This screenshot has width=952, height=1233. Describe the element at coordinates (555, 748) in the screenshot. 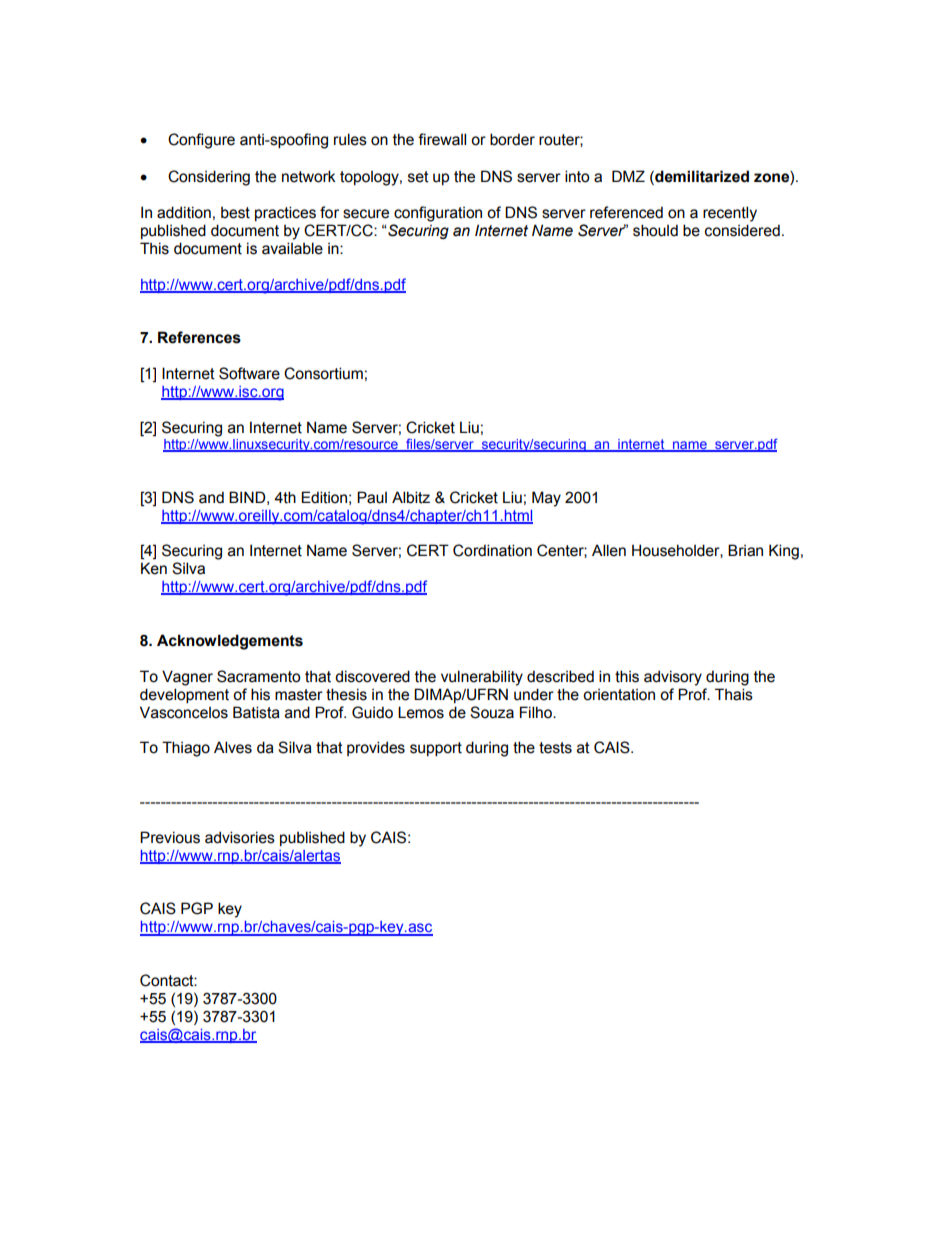

I see `tests` at that location.
